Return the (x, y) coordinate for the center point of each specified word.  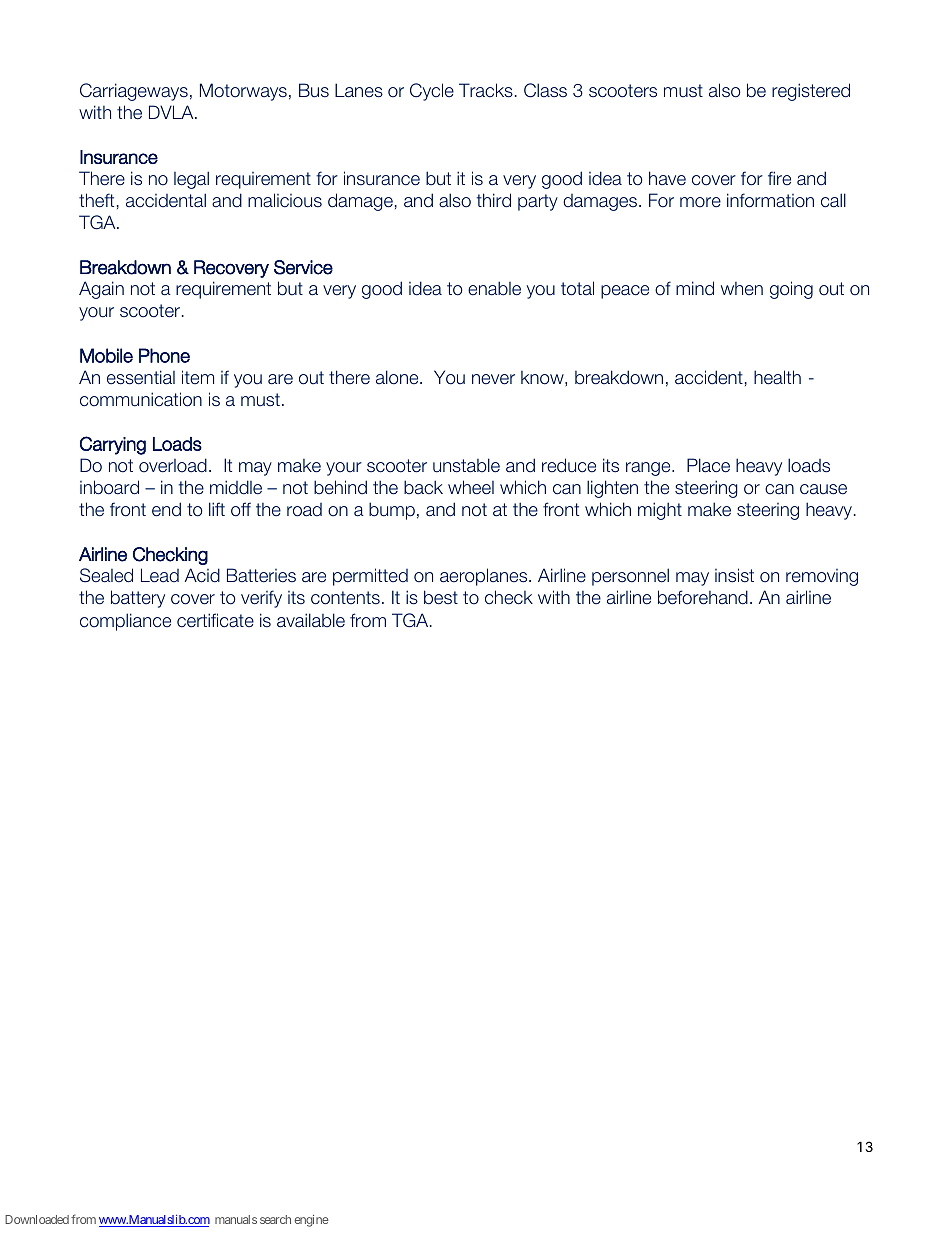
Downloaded (37, 1219)
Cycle (432, 92)
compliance (125, 622)
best (441, 597)
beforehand (703, 597)
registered (811, 92)
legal (191, 180)
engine (311, 1221)
